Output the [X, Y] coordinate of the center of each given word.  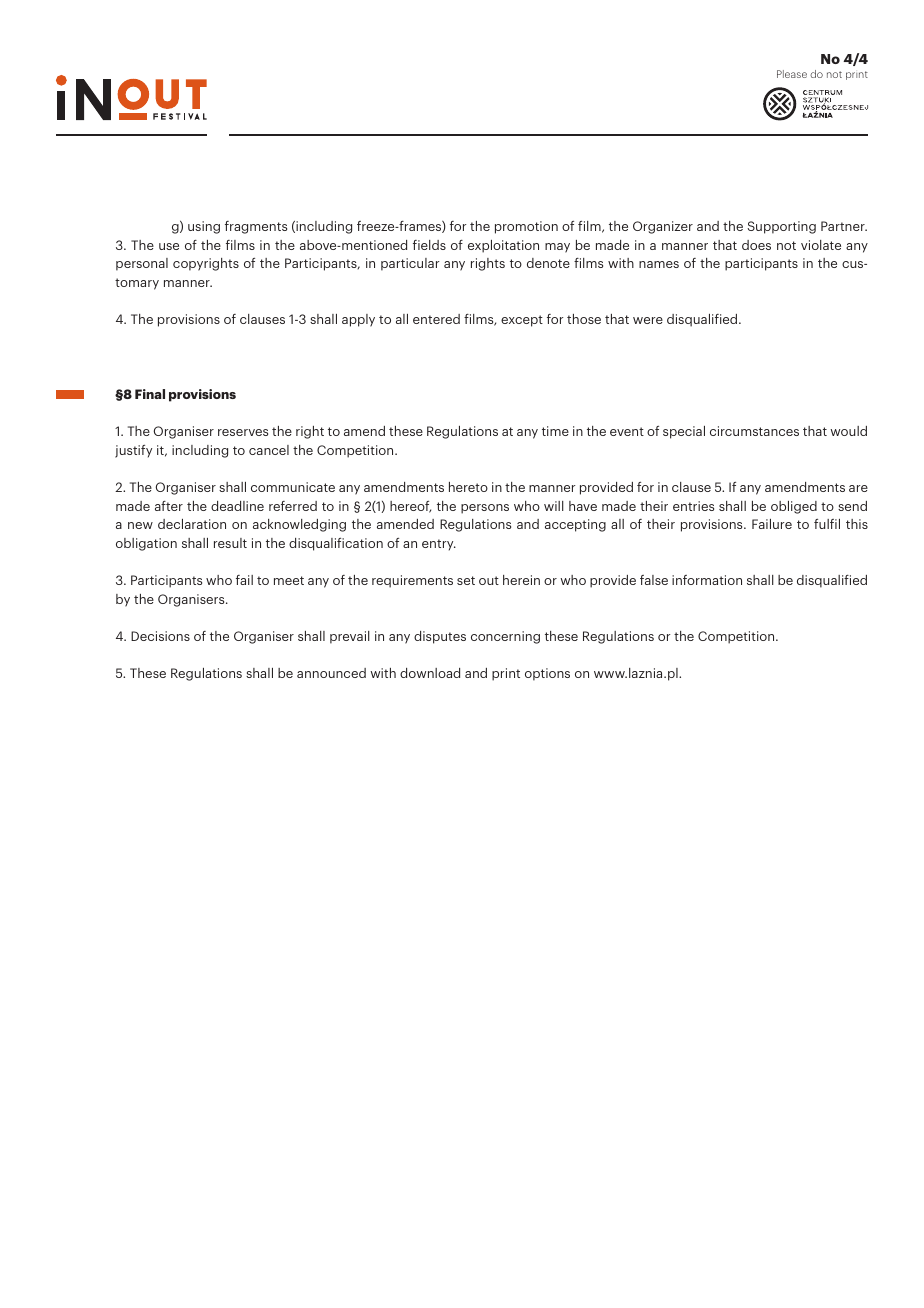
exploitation [503, 246]
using [204, 227]
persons [485, 509]
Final [150, 394]
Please [792, 74]
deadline [237, 506]
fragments [256, 227]
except [522, 321]
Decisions [160, 636]
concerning [505, 637]
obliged [794, 507]
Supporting [781, 227]
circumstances [754, 431]
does [756, 245]
